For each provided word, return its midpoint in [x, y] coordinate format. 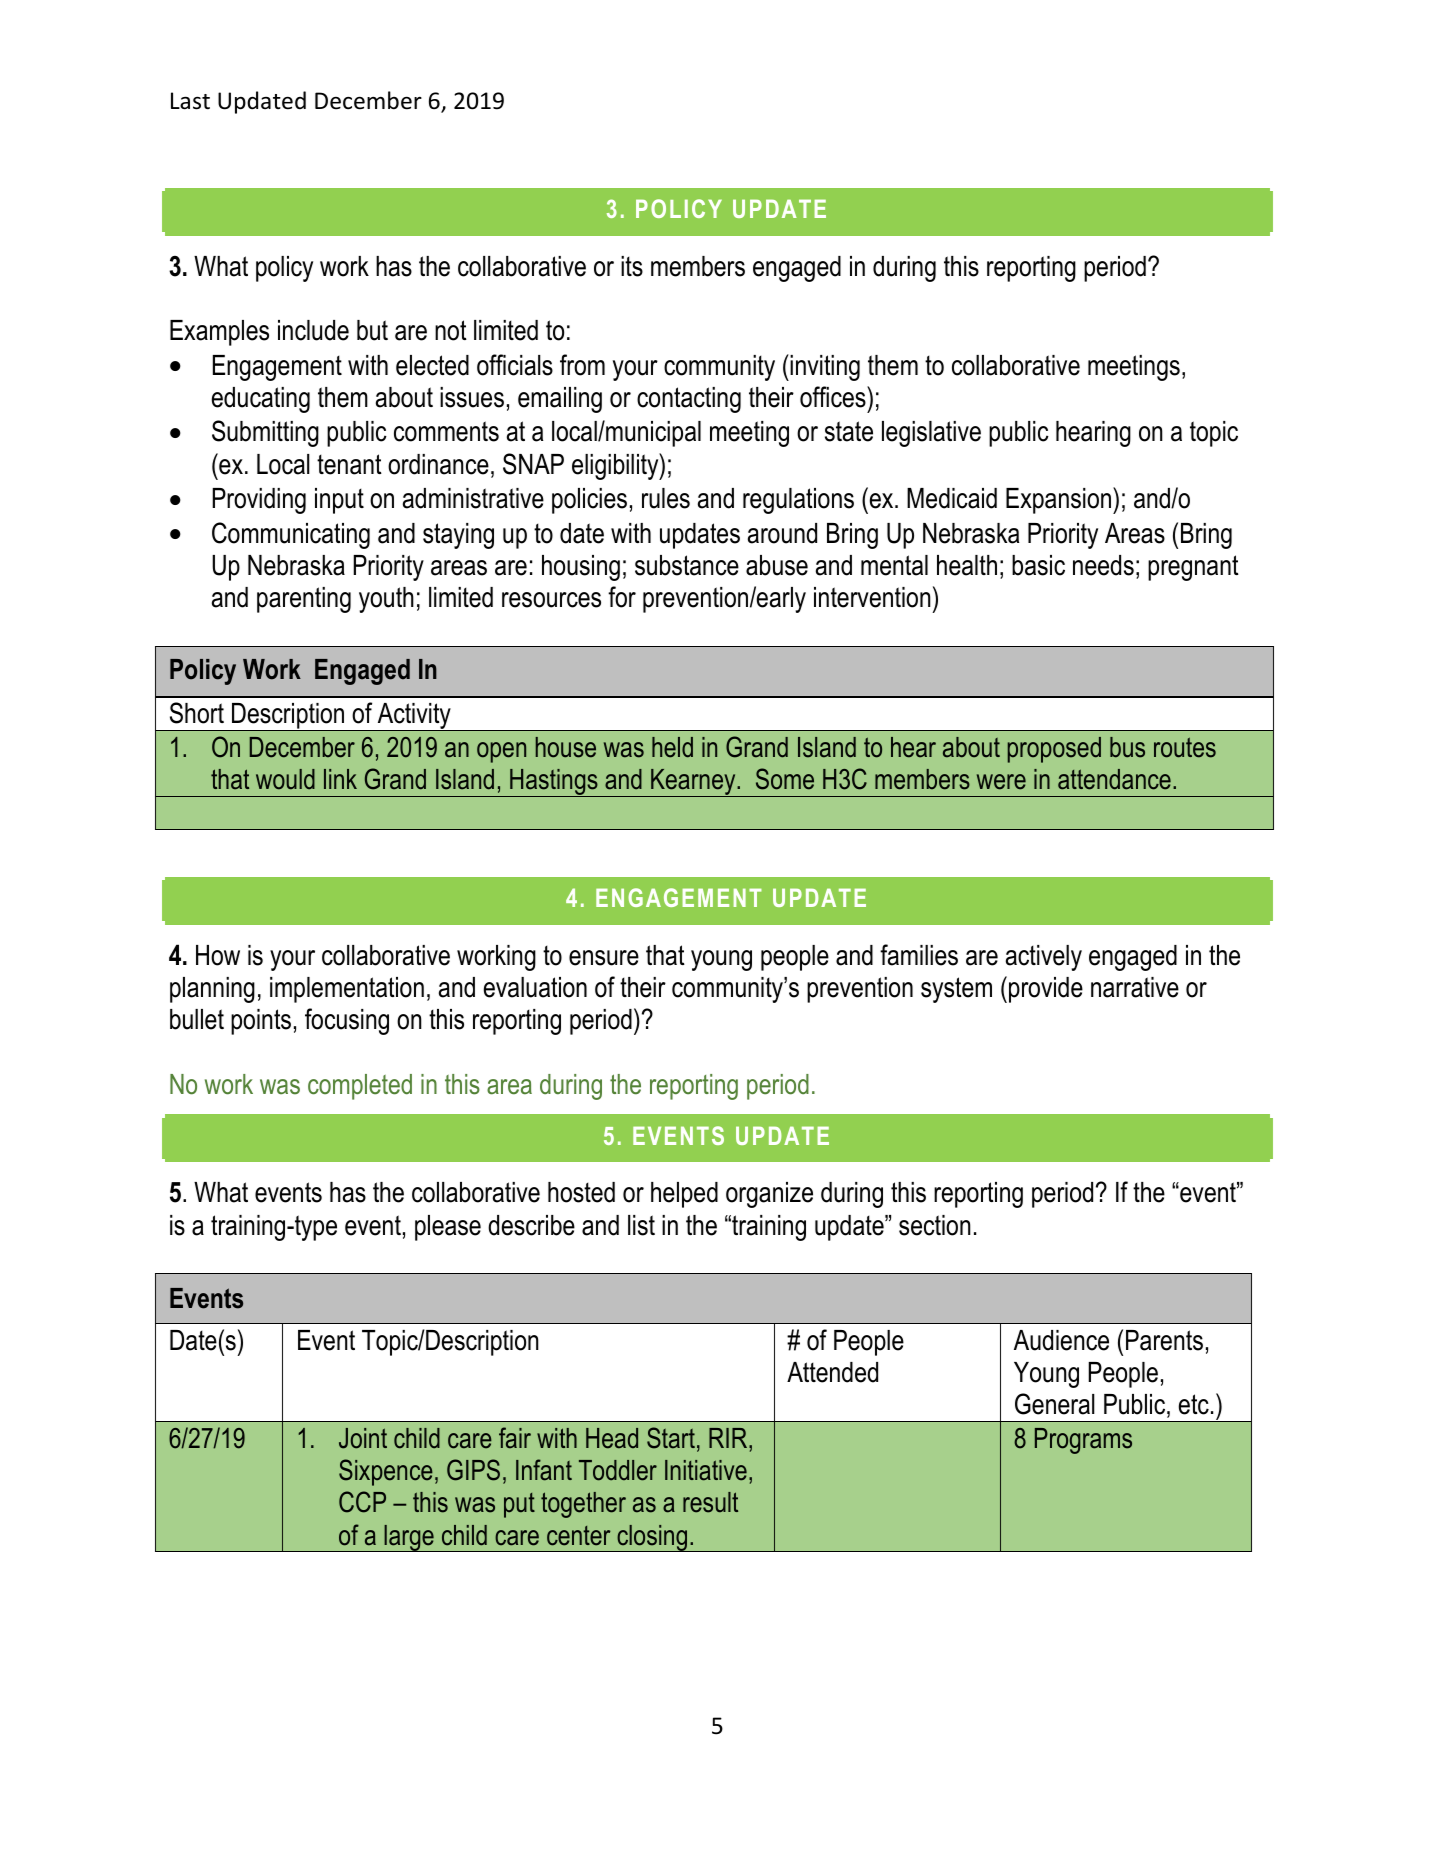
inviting [824, 367]
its [632, 266]
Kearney [693, 783]
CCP [362, 1502]
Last [190, 101]
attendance [1114, 779]
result [710, 1502]
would [285, 779]
